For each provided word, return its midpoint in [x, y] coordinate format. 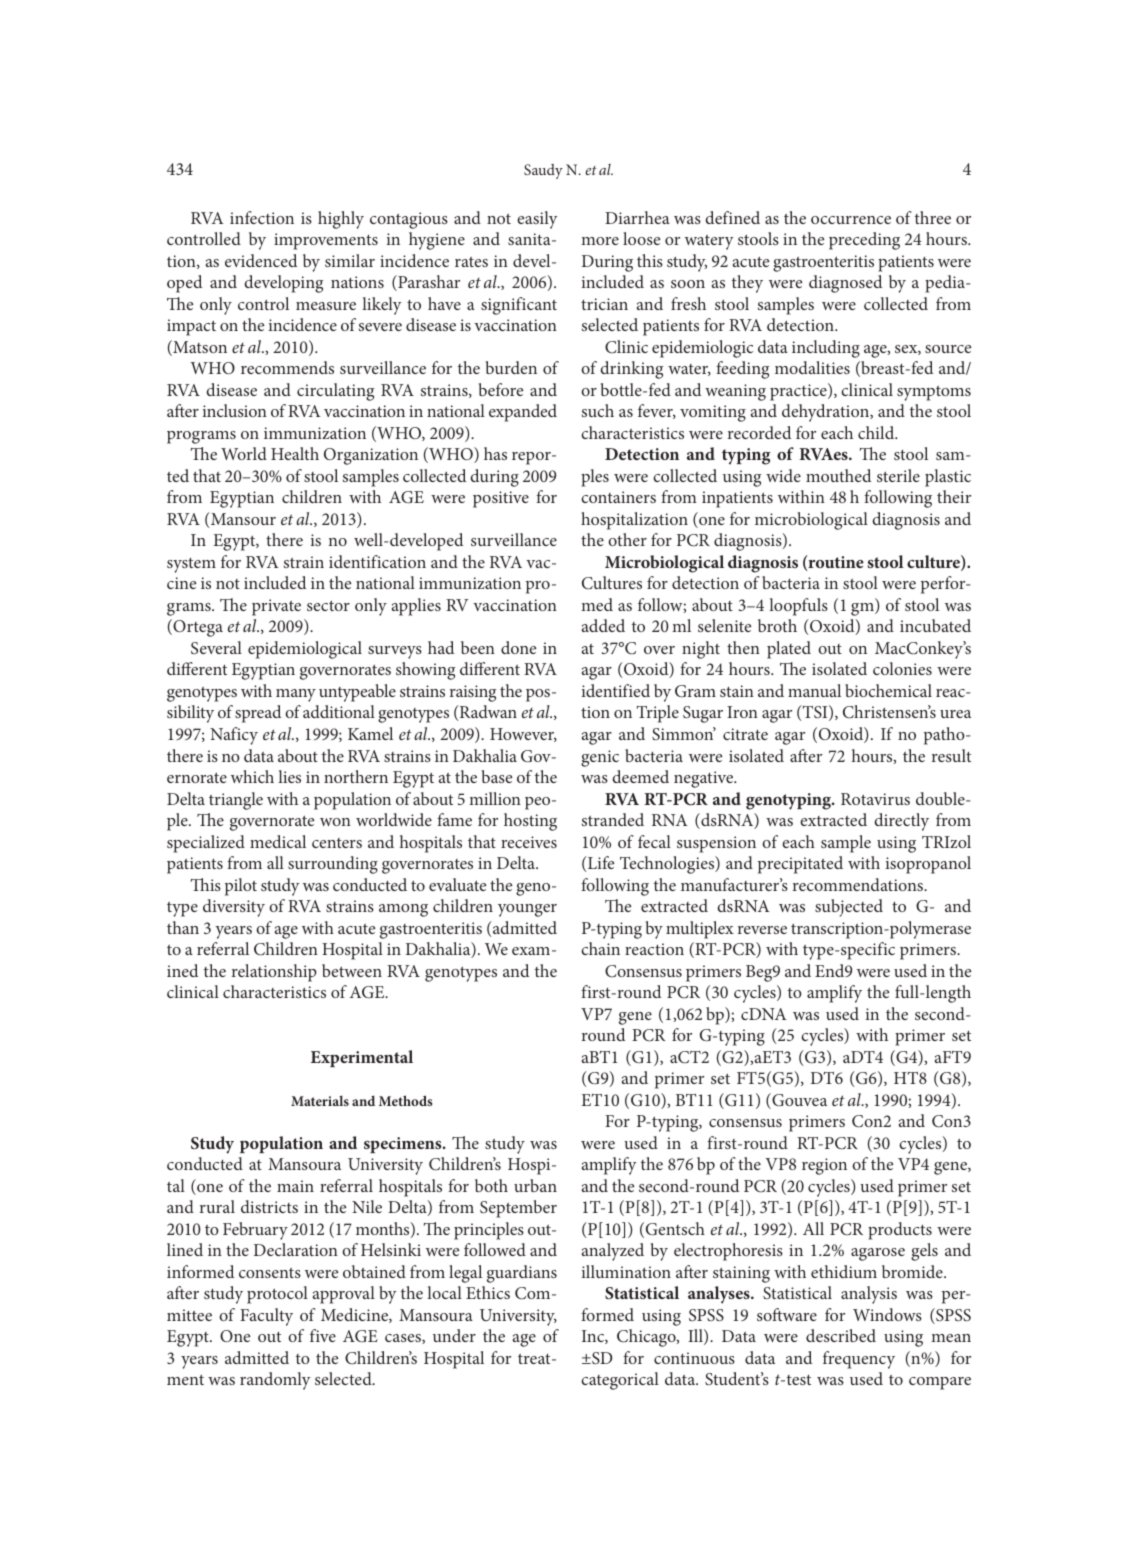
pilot [241, 887]
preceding [864, 241]
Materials [320, 1100]
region [824, 1166]
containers [618, 497]
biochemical [888, 690]
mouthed [838, 475]
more [600, 241]
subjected [849, 908]
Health [295, 453]
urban [535, 1185]
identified [616, 690]
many [296, 695]
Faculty [266, 1317]
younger [527, 910]
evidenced [261, 260]
